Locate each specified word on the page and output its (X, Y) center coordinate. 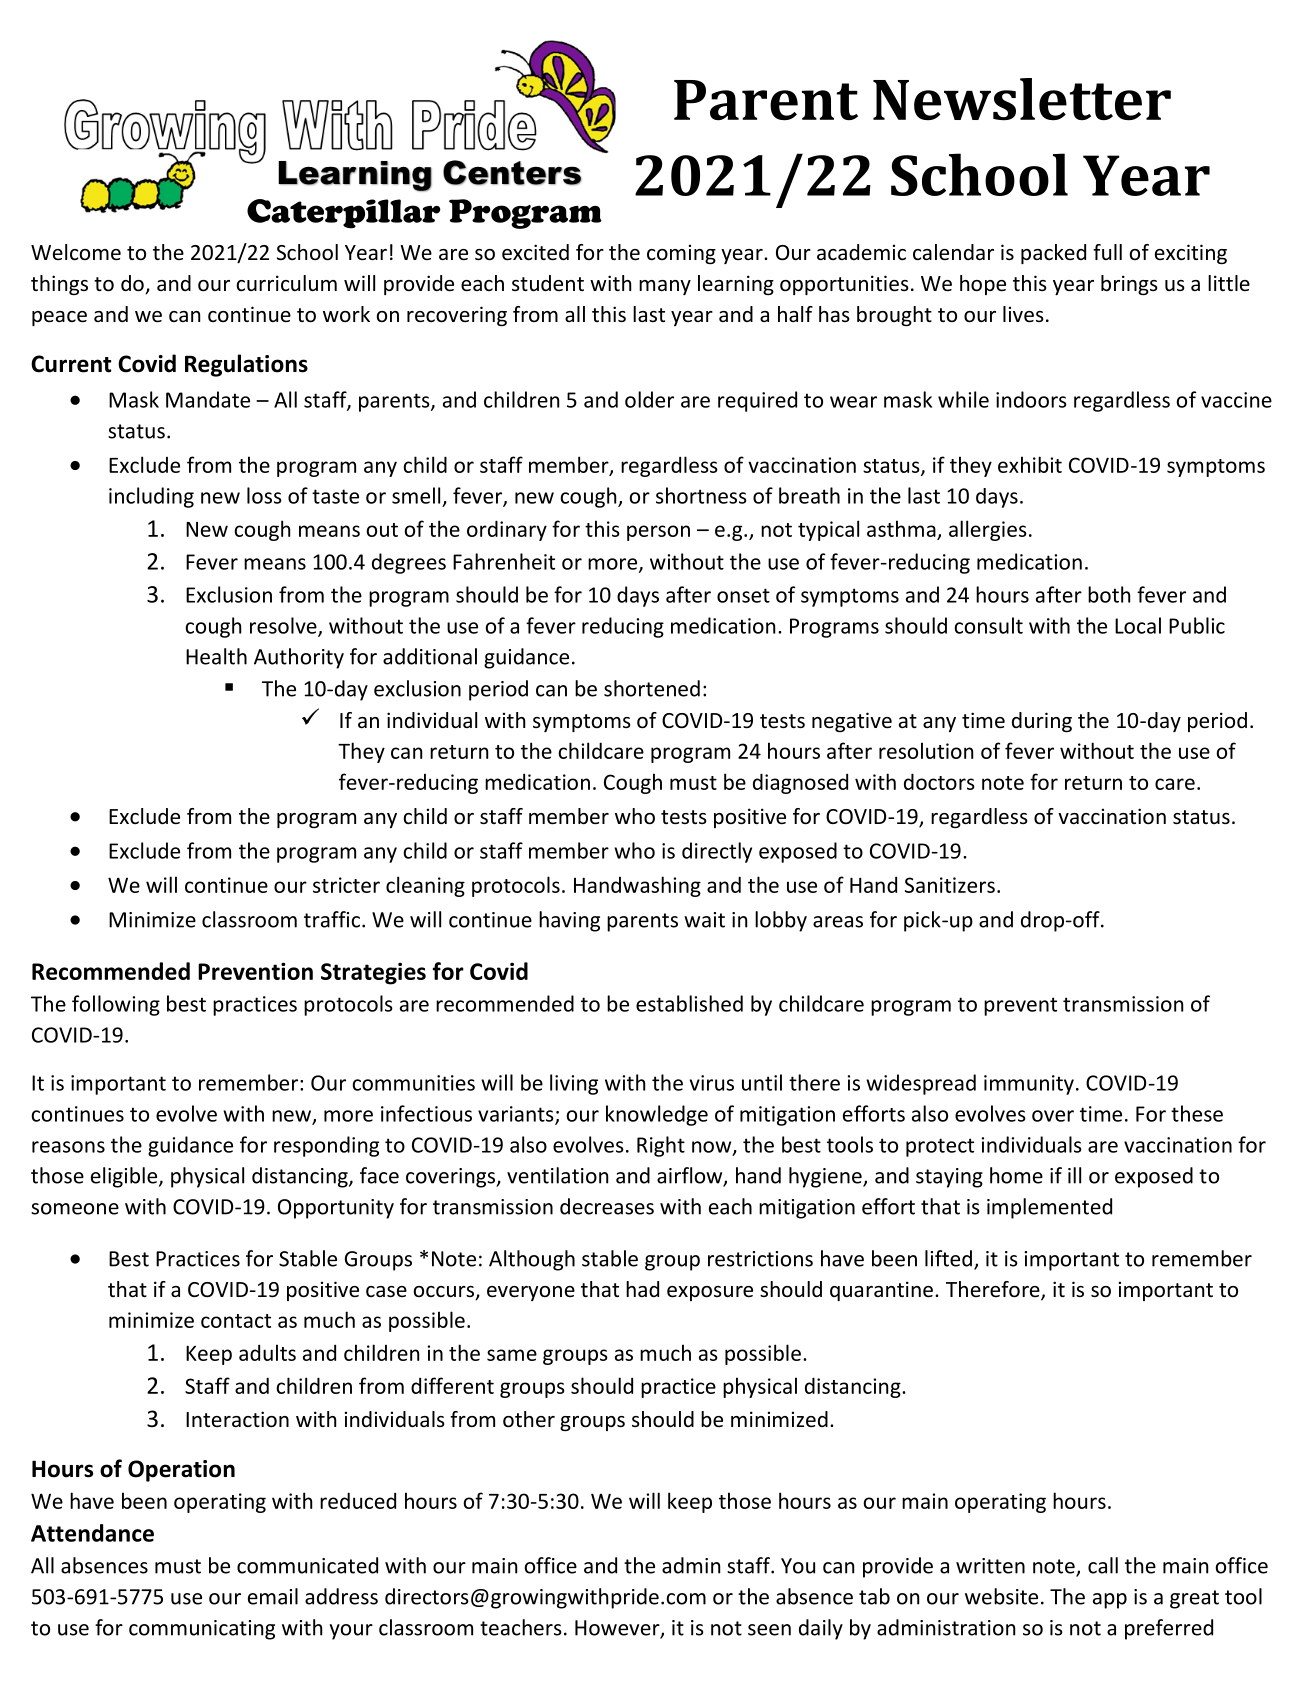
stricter (346, 885)
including (151, 497)
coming (681, 254)
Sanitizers (950, 885)
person (658, 533)
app (1110, 1601)
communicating (202, 1630)
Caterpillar (344, 214)
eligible (125, 1177)
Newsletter (1022, 99)
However (618, 1629)
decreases (607, 1206)
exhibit (1030, 464)
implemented (1049, 1208)
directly (717, 852)
